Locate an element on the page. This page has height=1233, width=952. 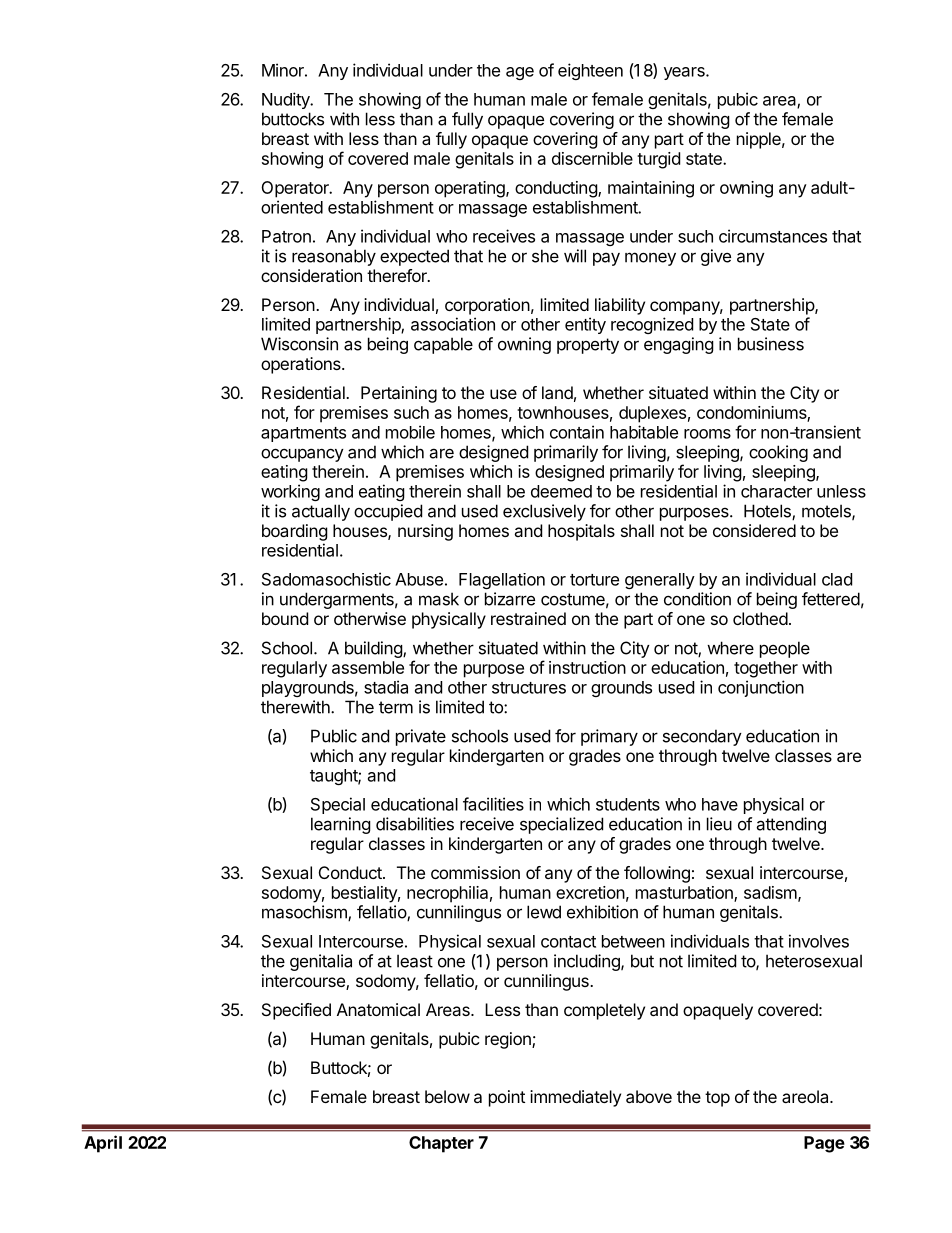
years is located at coordinates (685, 73).
